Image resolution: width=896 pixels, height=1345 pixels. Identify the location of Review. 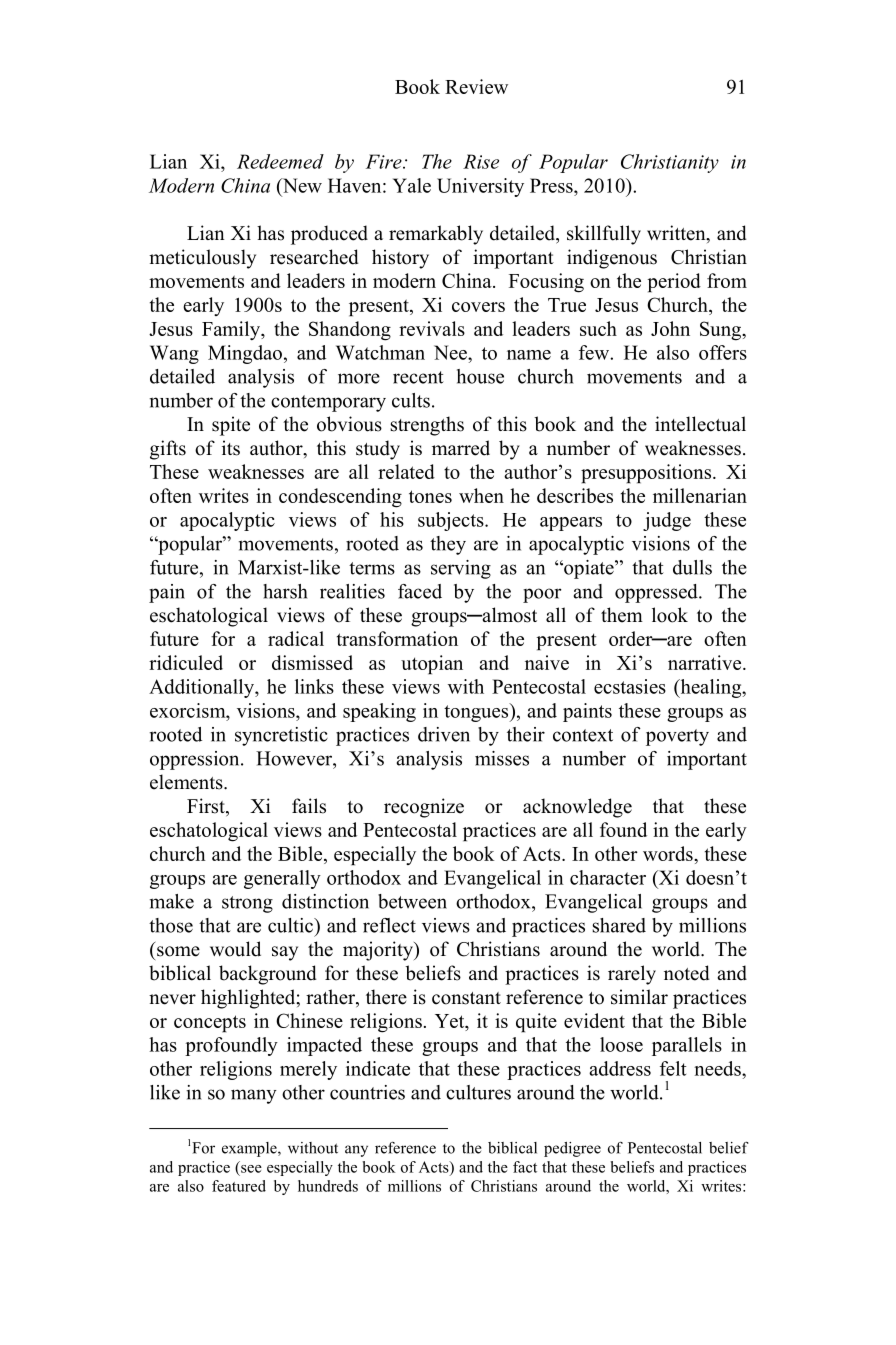
(476, 86).
